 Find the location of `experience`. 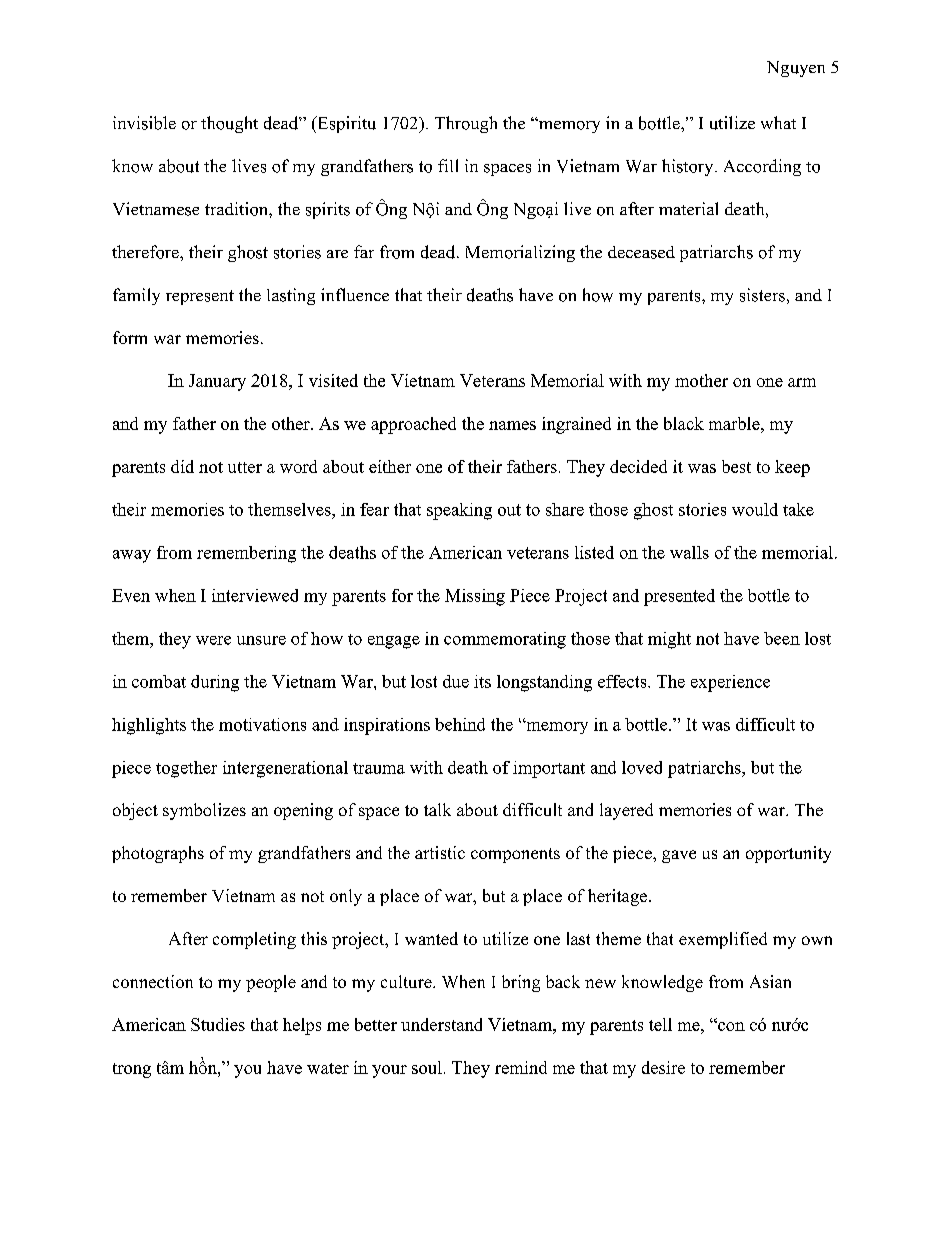

experience is located at coordinates (730, 683).
